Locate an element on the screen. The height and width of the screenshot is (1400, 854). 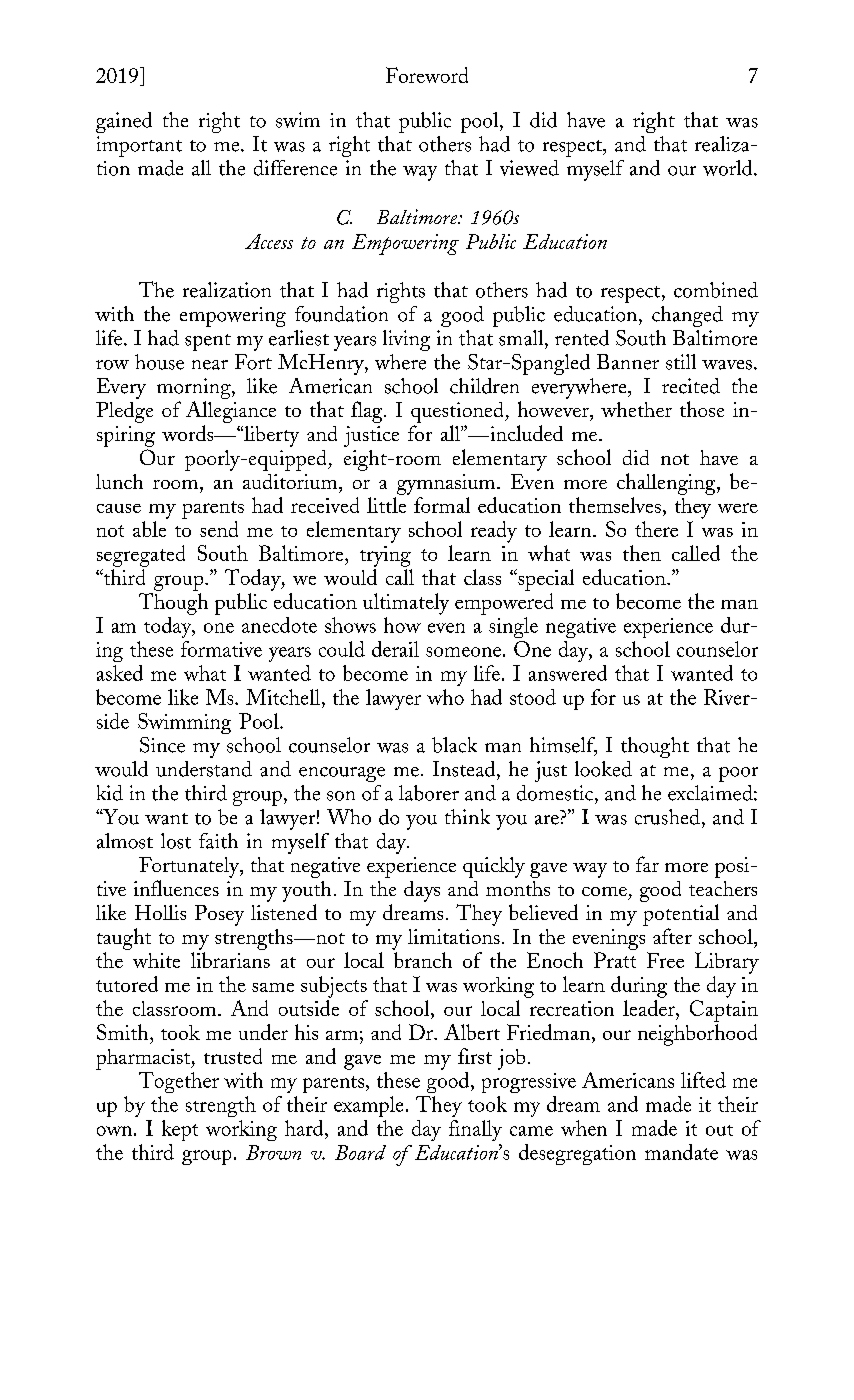
example is located at coordinates (368, 1106).
